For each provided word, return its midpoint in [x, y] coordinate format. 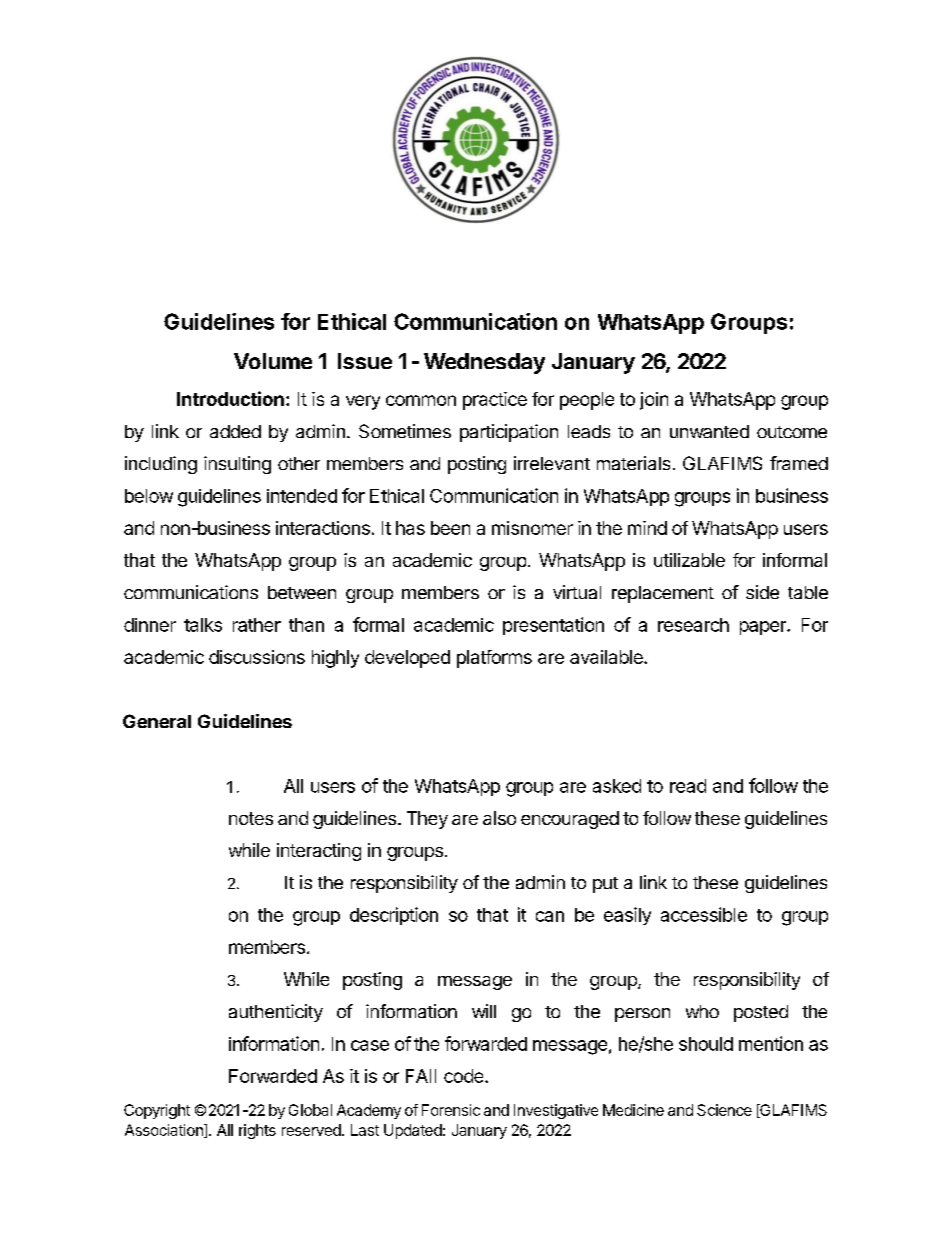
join [654, 401]
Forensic [451, 1110]
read [688, 786]
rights [257, 1131]
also [499, 818]
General [157, 721]
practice [495, 401]
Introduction [230, 398]
